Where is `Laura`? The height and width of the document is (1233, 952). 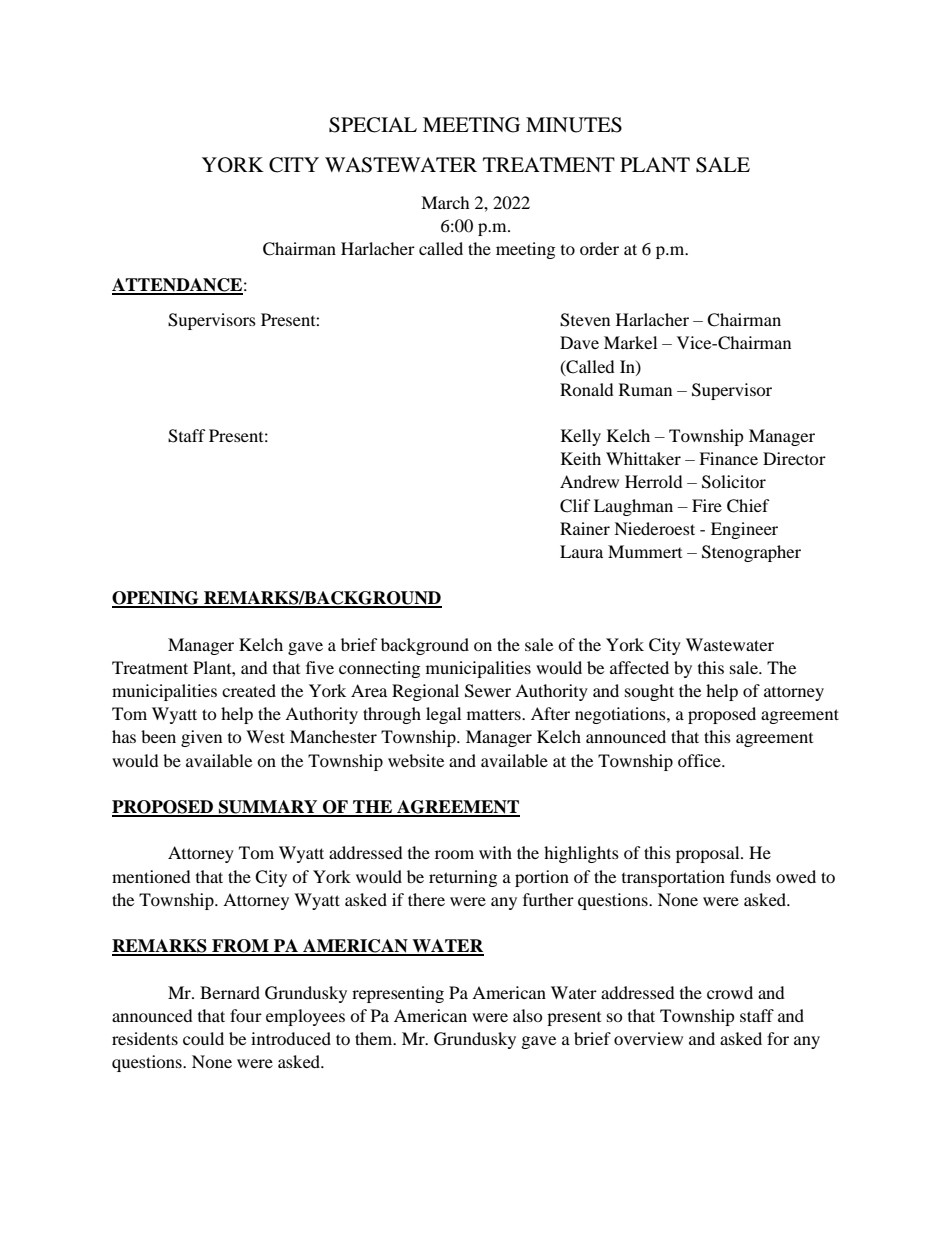 Laura is located at coordinates (581, 551).
